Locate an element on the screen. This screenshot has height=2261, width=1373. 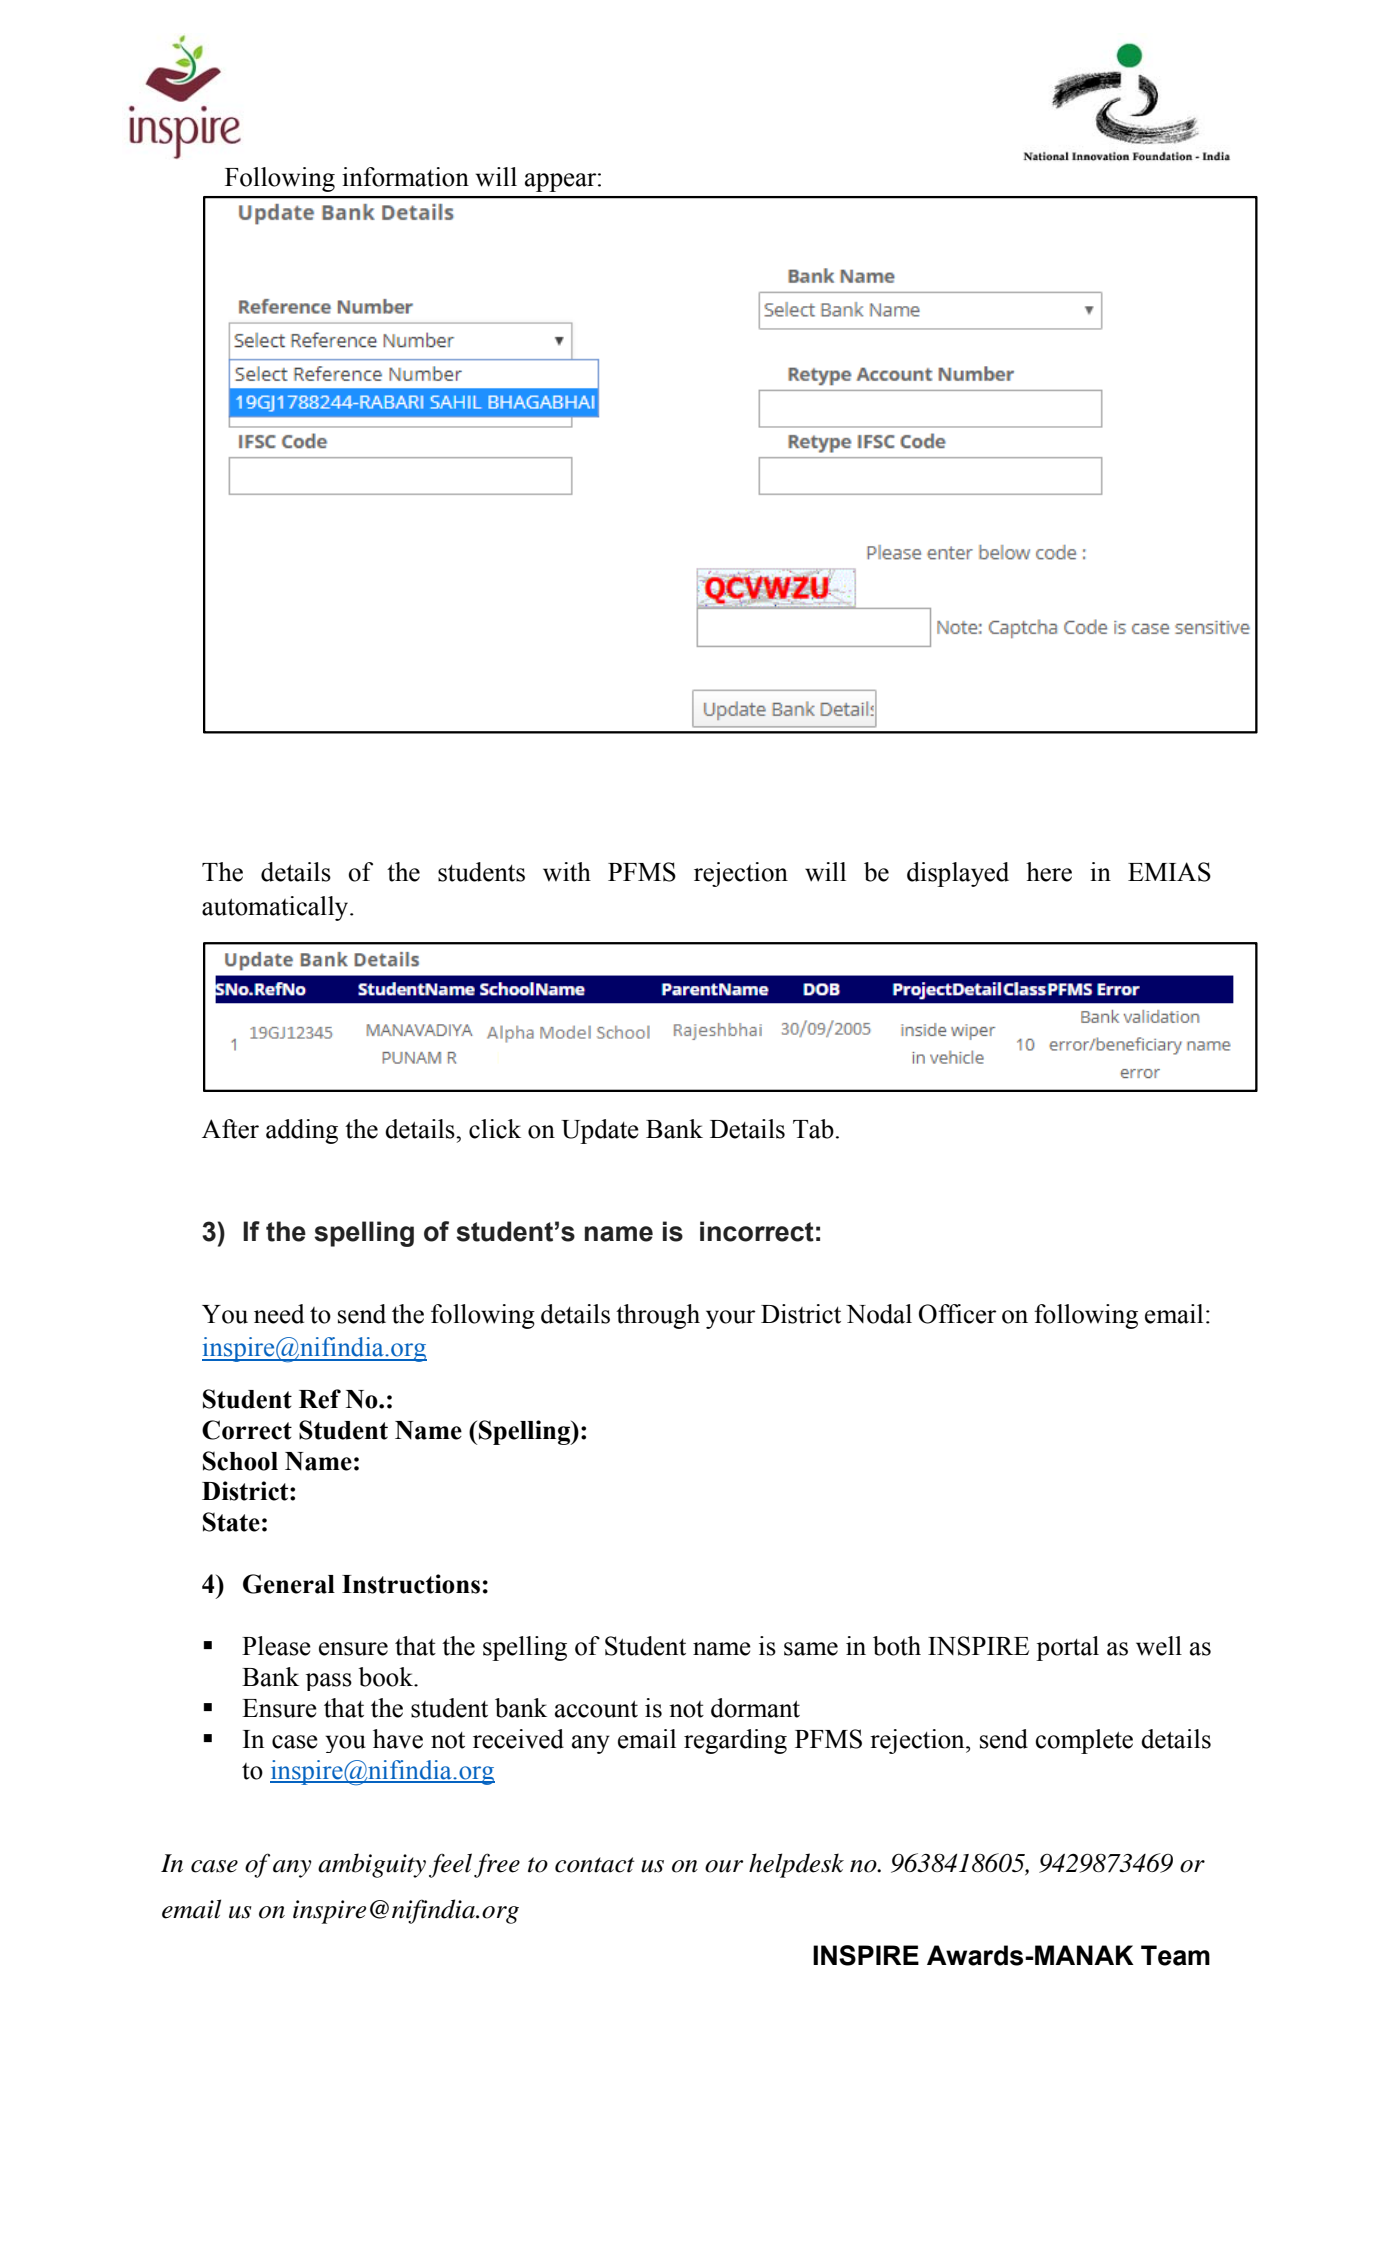
ambiguity is located at coordinates (372, 1865).
